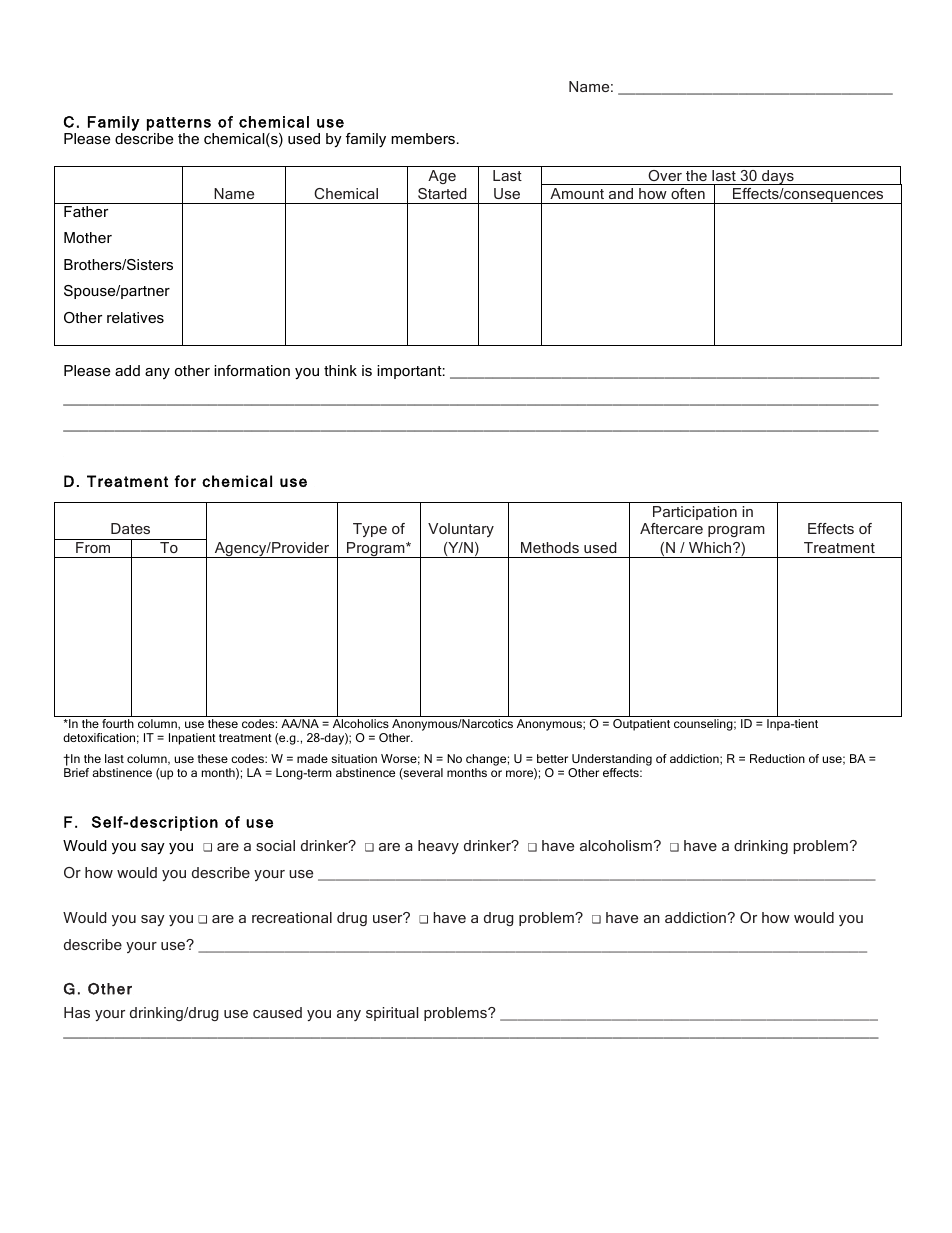 The image size is (952, 1233). I want to click on Which, so click(711, 547).
